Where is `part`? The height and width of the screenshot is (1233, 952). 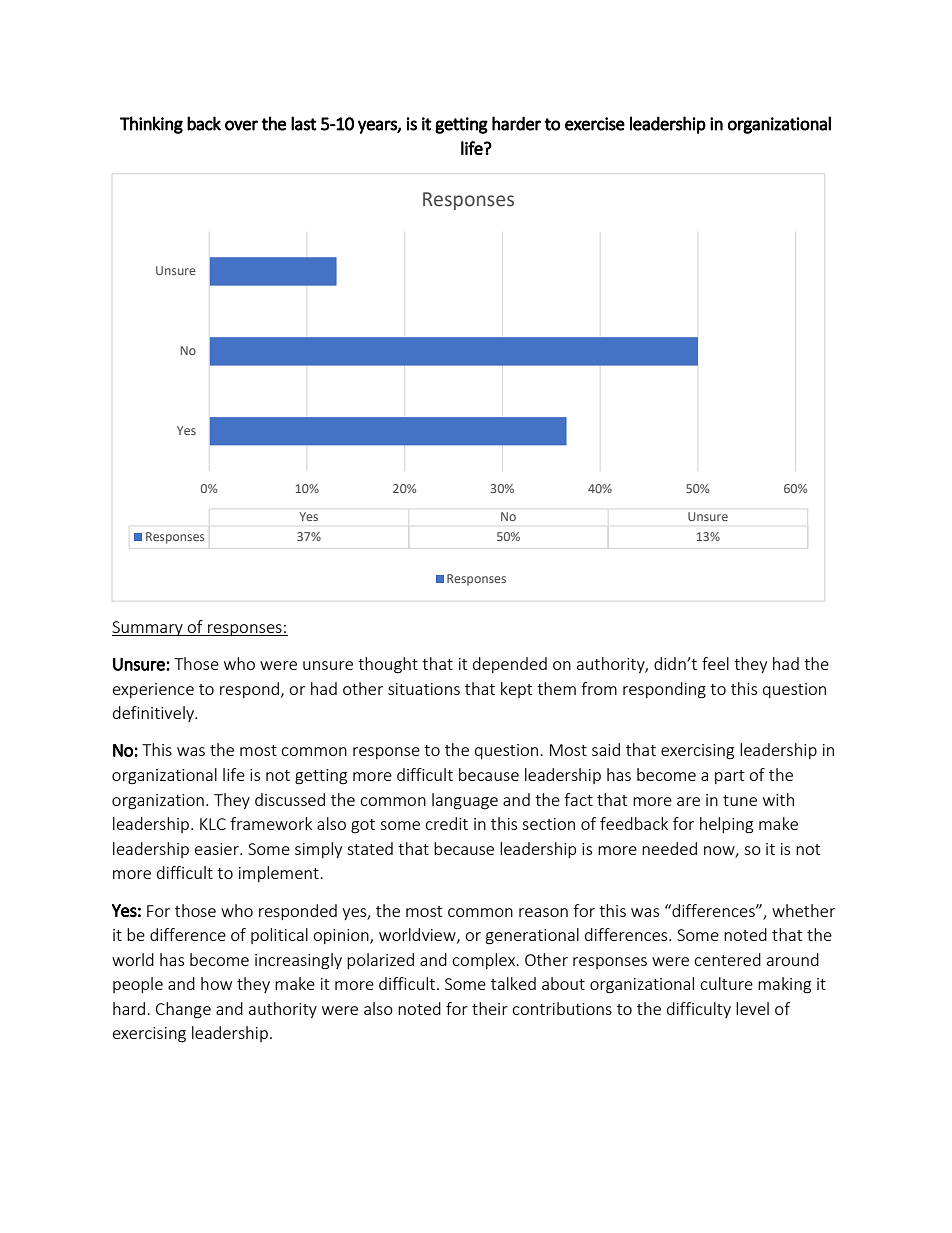 part is located at coordinates (729, 777).
